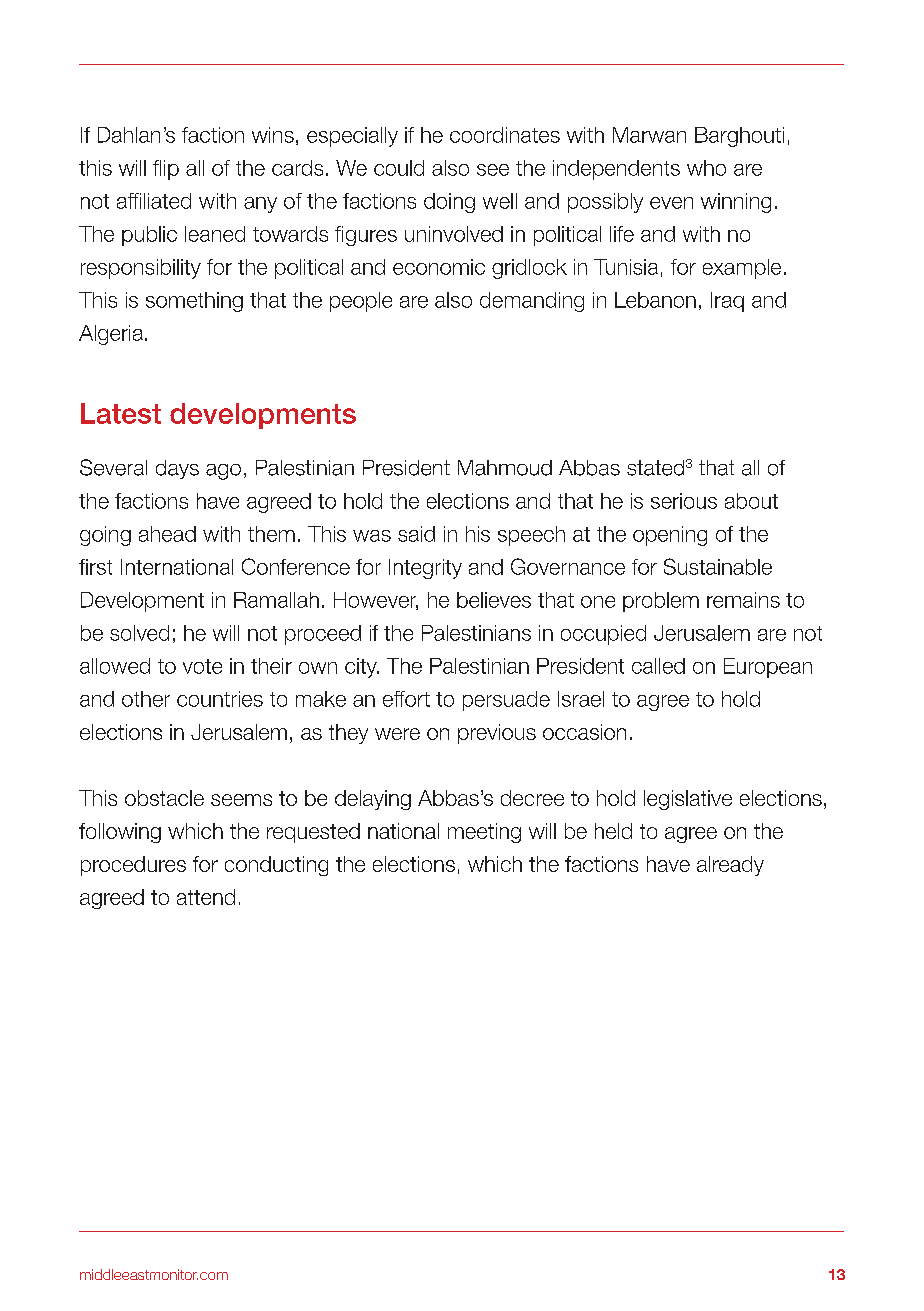  Describe the element at coordinates (121, 413) in the image. I see `Latest` at that location.
